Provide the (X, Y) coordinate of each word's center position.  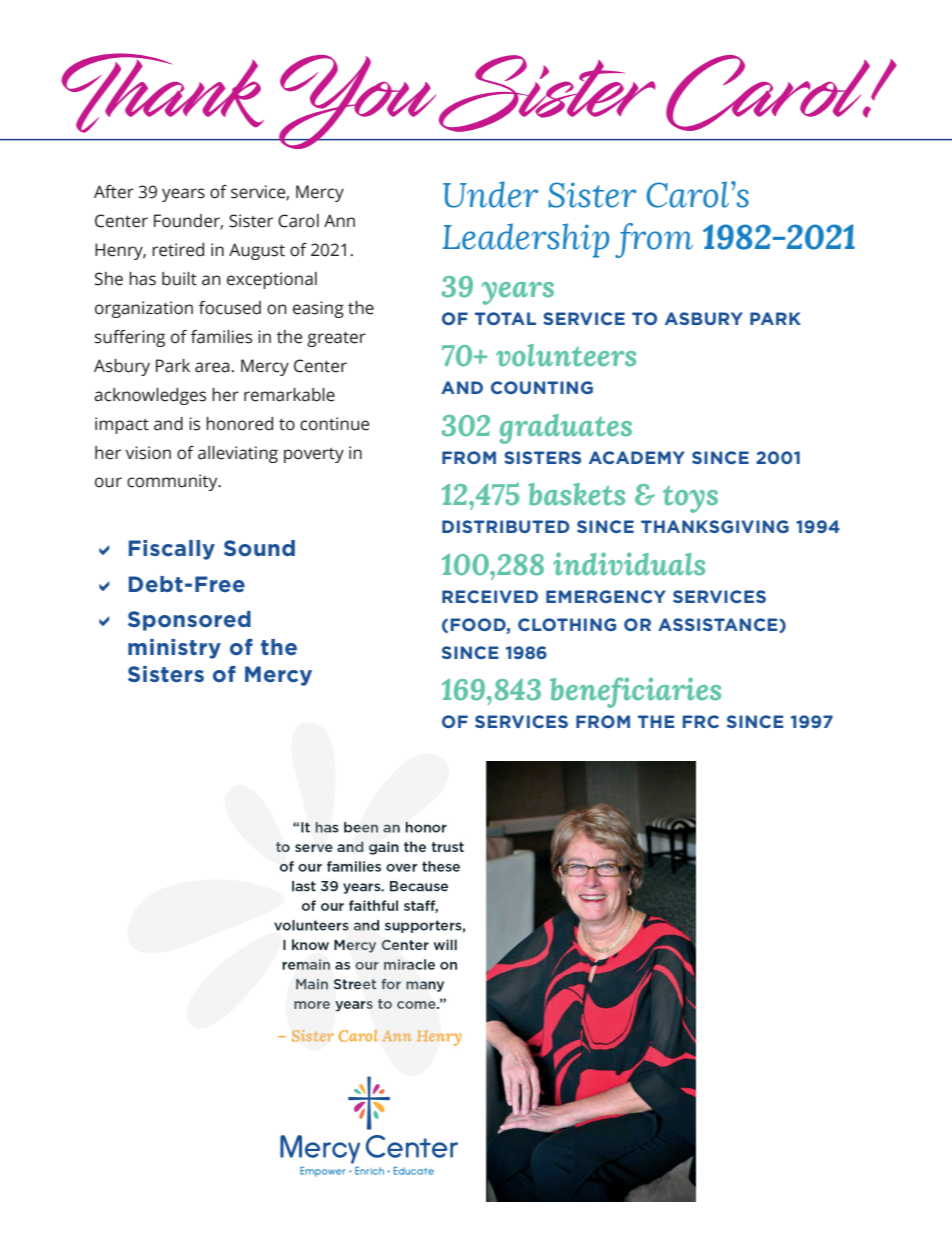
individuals (629, 564)
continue (334, 424)
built (179, 279)
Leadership (525, 240)
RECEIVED (490, 596)
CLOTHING (567, 624)
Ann (339, 220)
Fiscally (172, 550)
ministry (174, 649)
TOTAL (505, 318)
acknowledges (150, 396)
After (114, 192)
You (357, 102)
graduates (566, 429)
